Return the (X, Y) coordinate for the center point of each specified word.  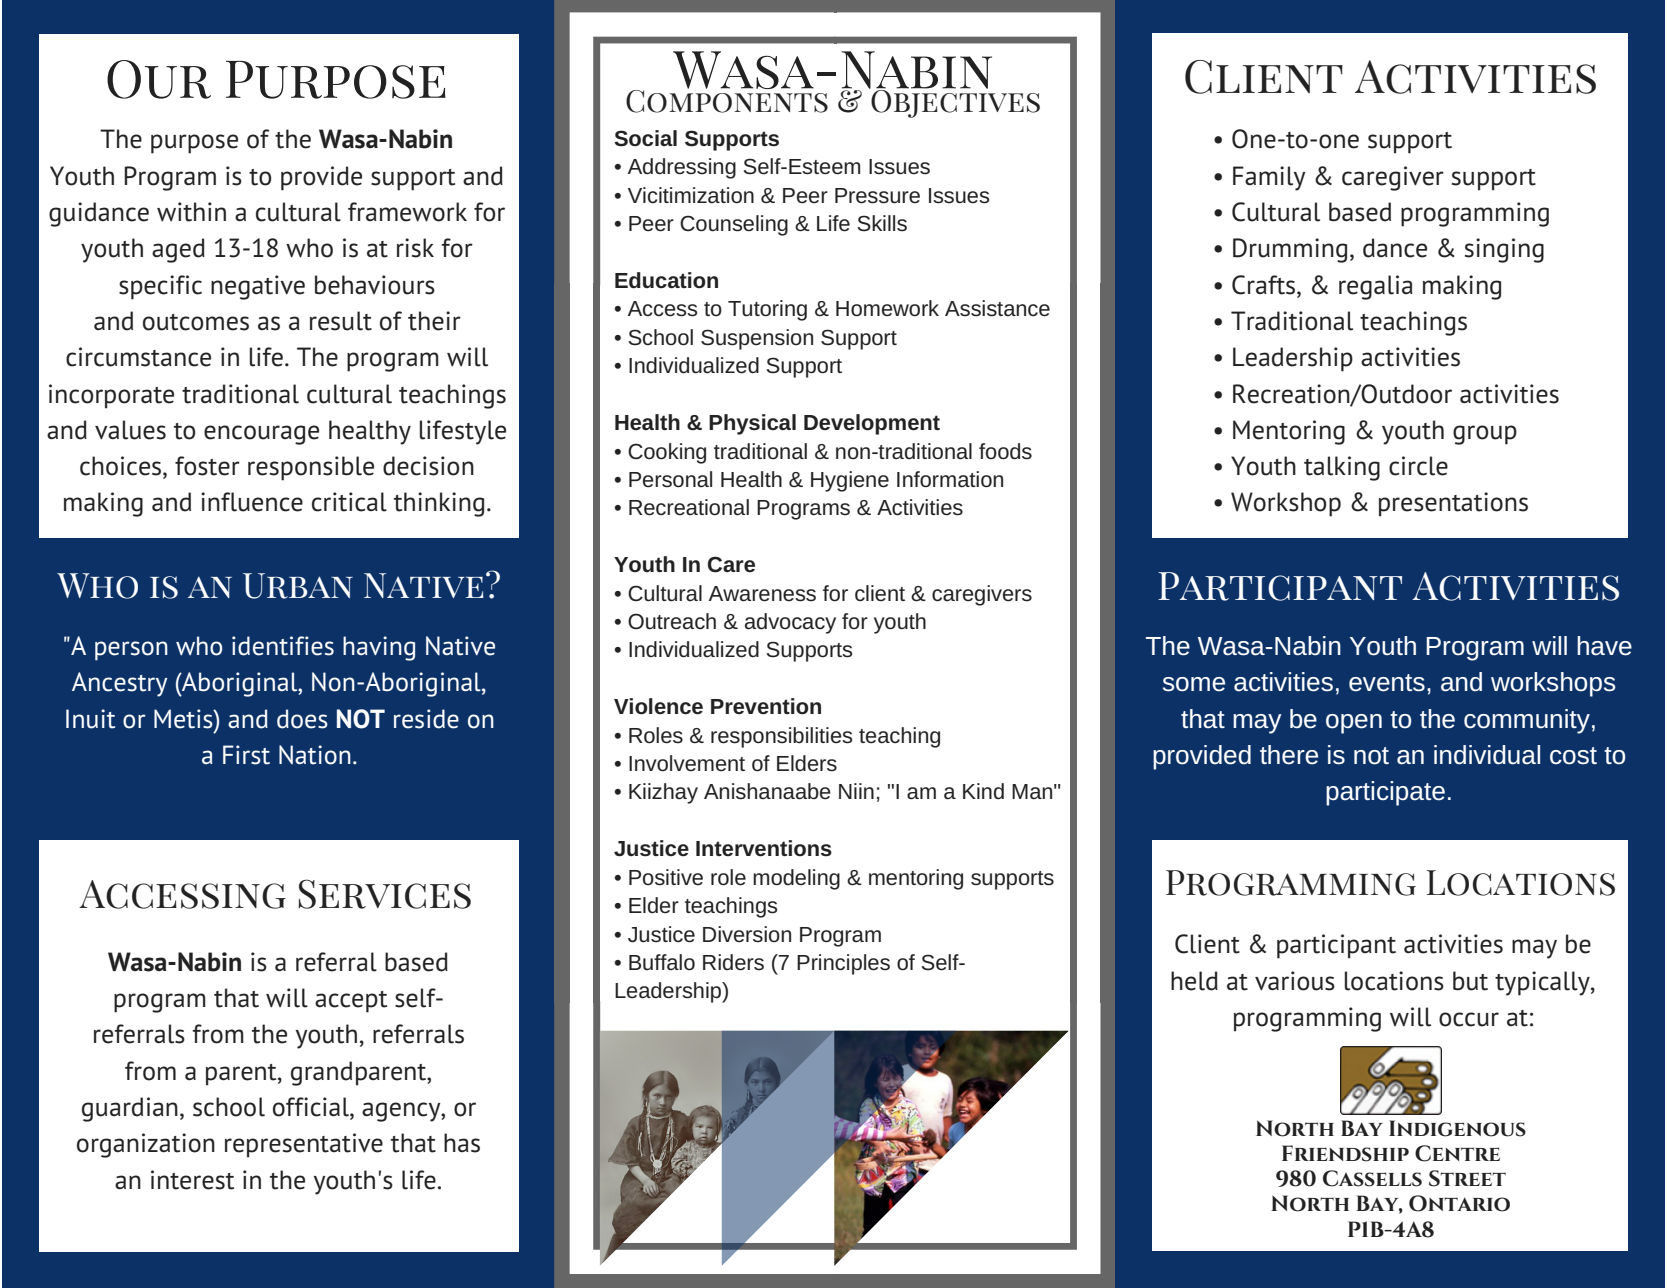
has (462, 1143)
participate (1385, 793)
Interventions (764, 848)
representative (304, 1145)
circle (1418, 466)
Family (1269, 178)
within (191, 212)
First (246, 755)
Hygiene (850, 481)
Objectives (954, 102)
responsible (311, 468)
